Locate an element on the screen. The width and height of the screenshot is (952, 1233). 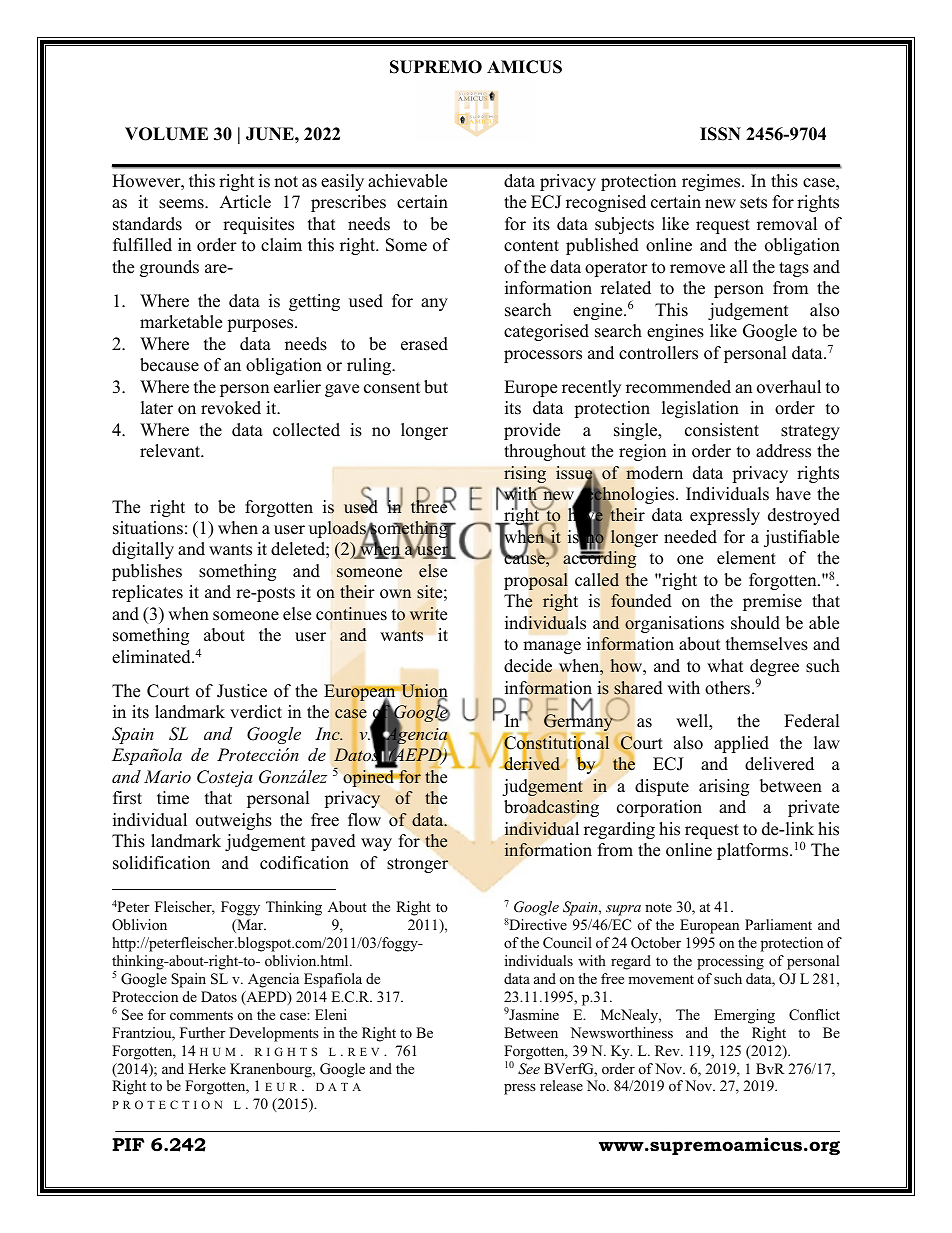
revoked is located at coordinates (231, 408).
